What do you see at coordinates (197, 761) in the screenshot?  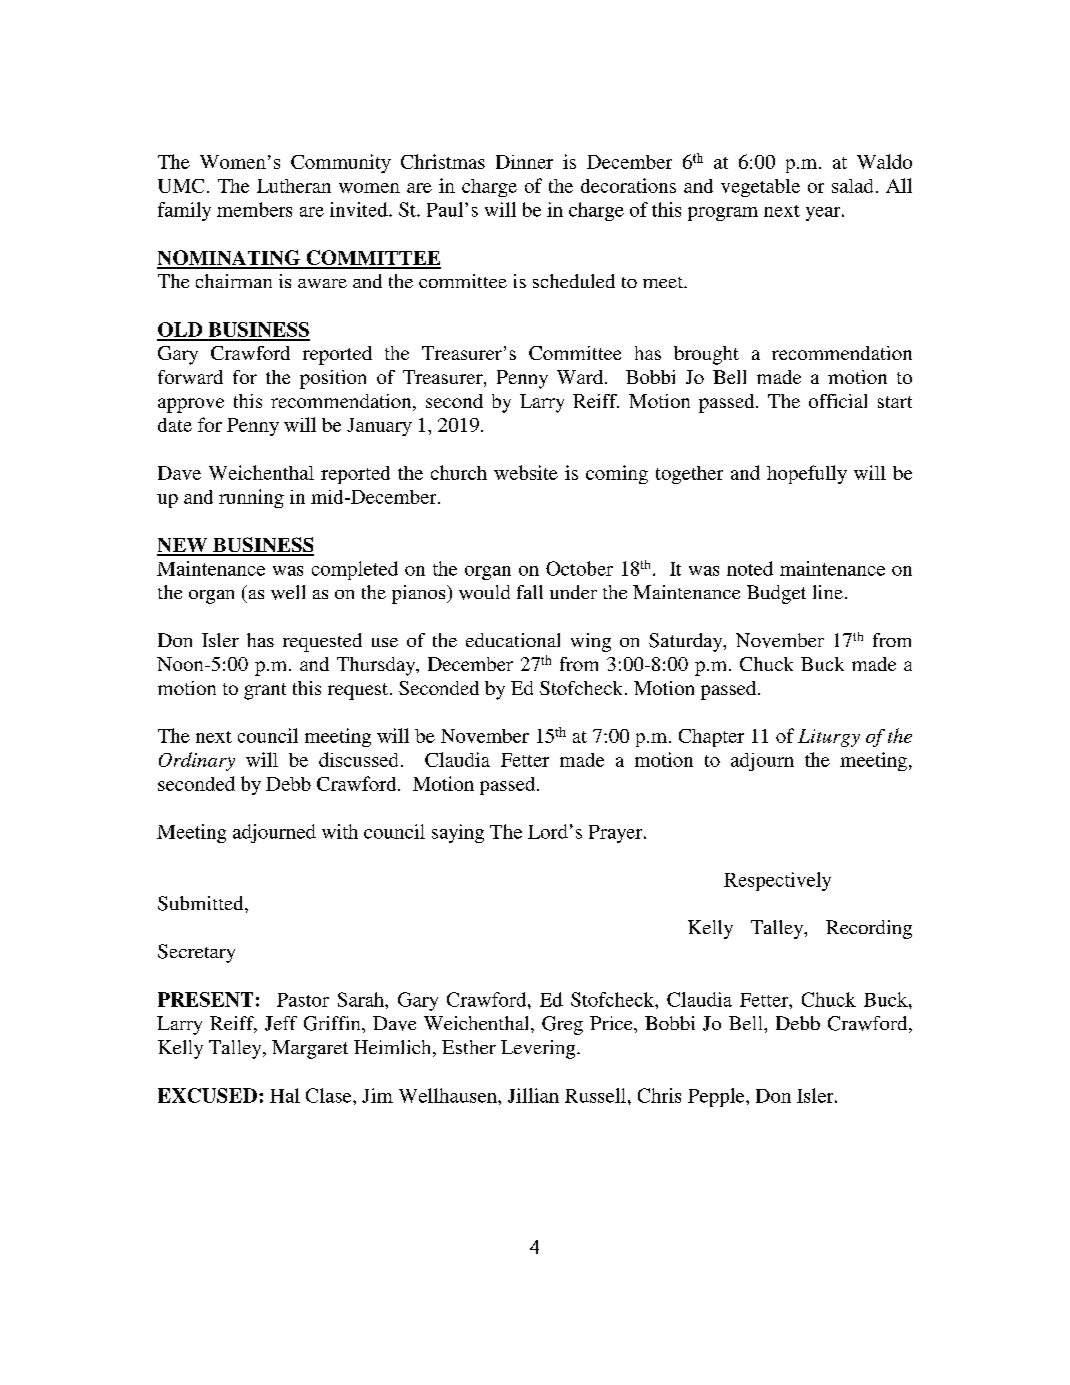 I see `Ordinary` at bounding box center [197, 761].
